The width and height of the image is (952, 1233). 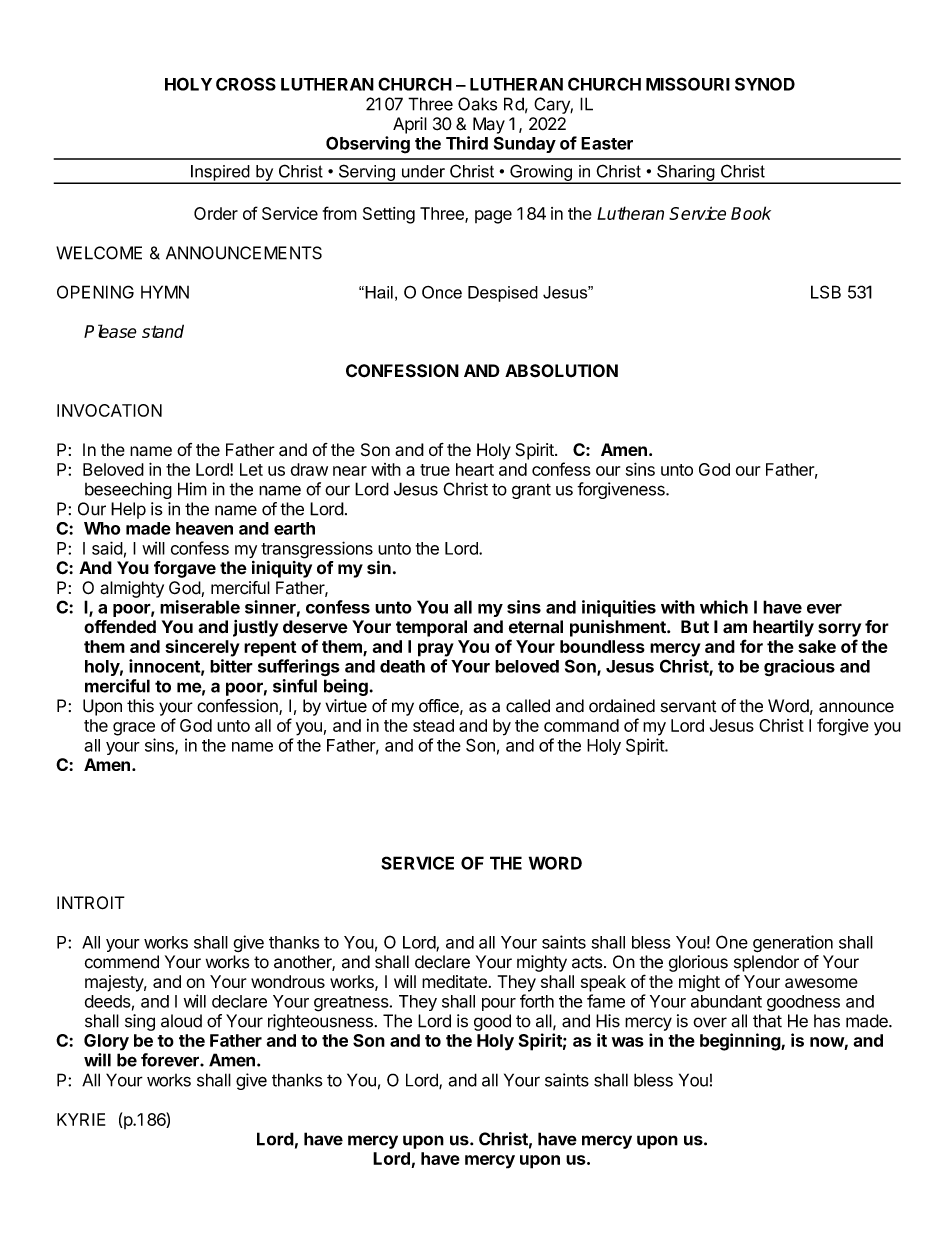 I want to click on beginning, so click(x=741, y=1042).
